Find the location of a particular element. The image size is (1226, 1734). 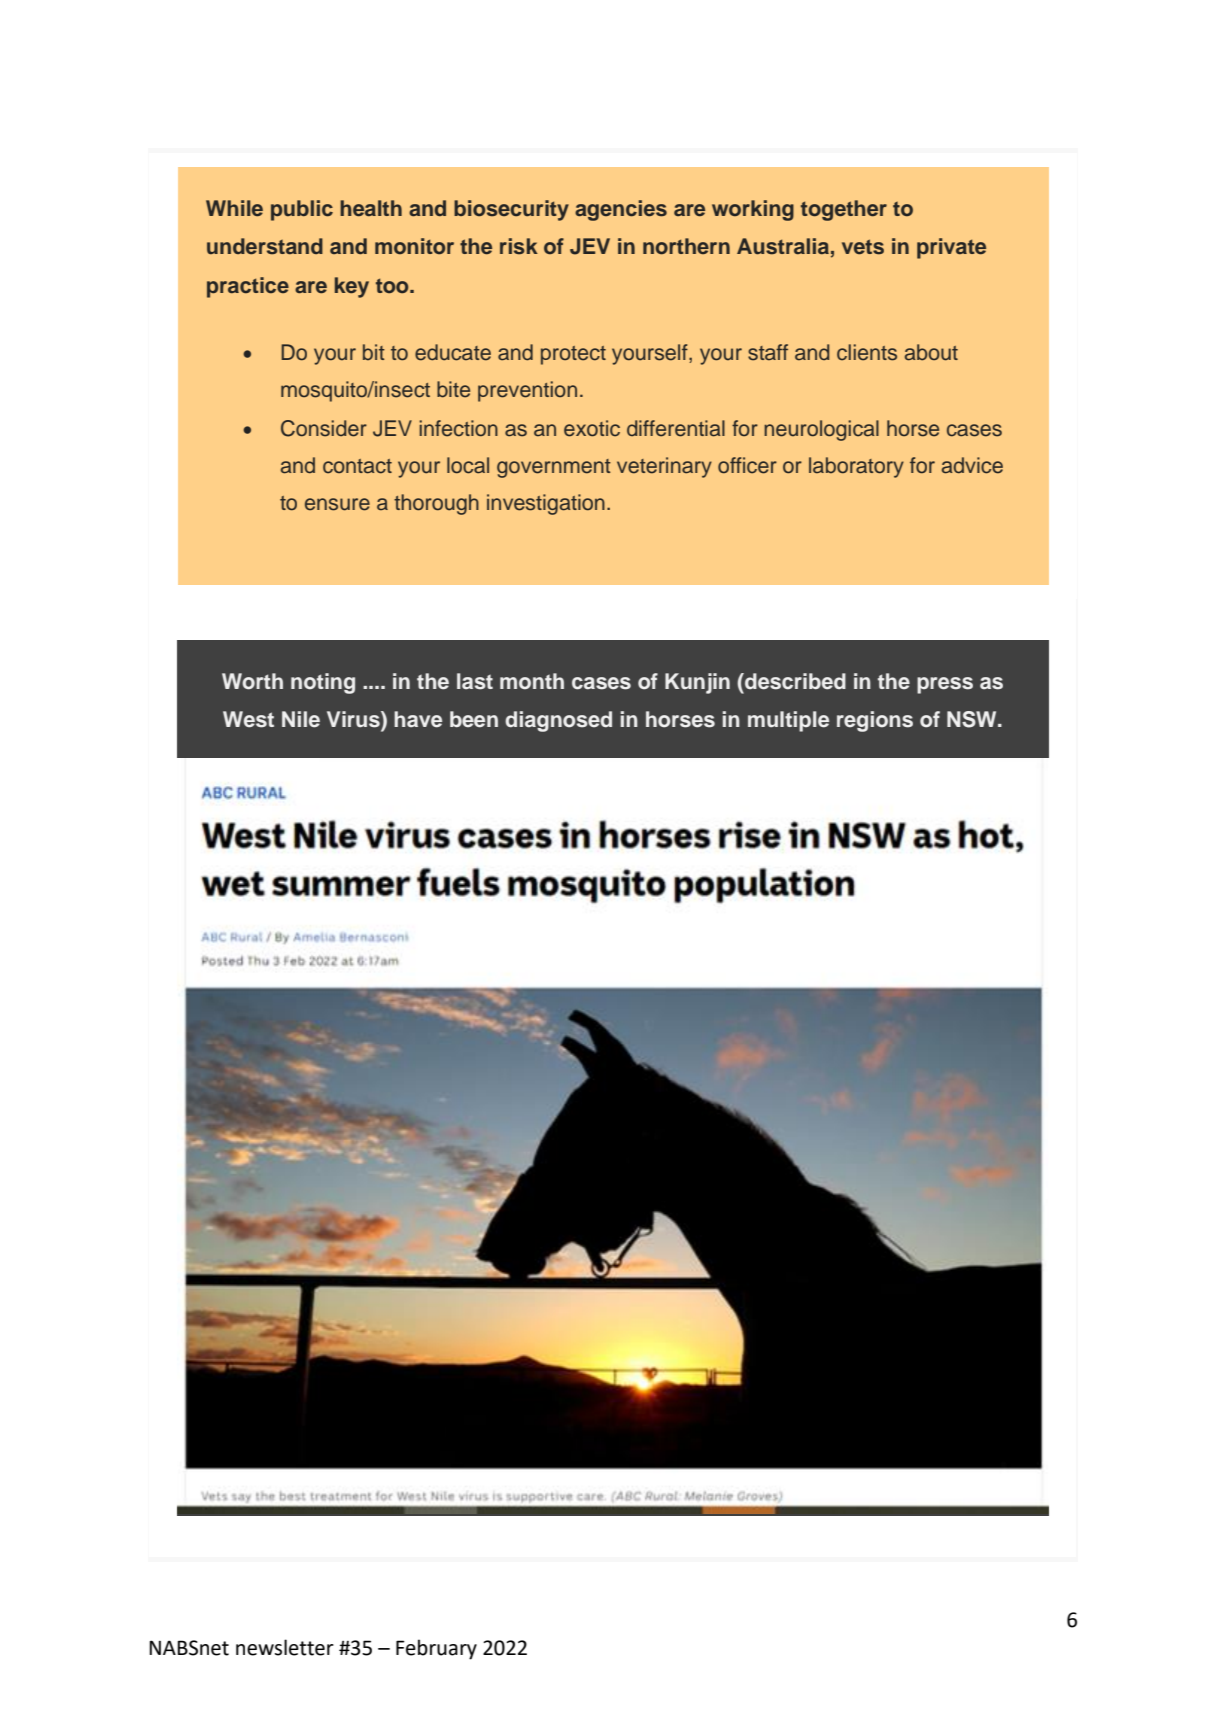

agencies is located at coordinates (621, 210).
